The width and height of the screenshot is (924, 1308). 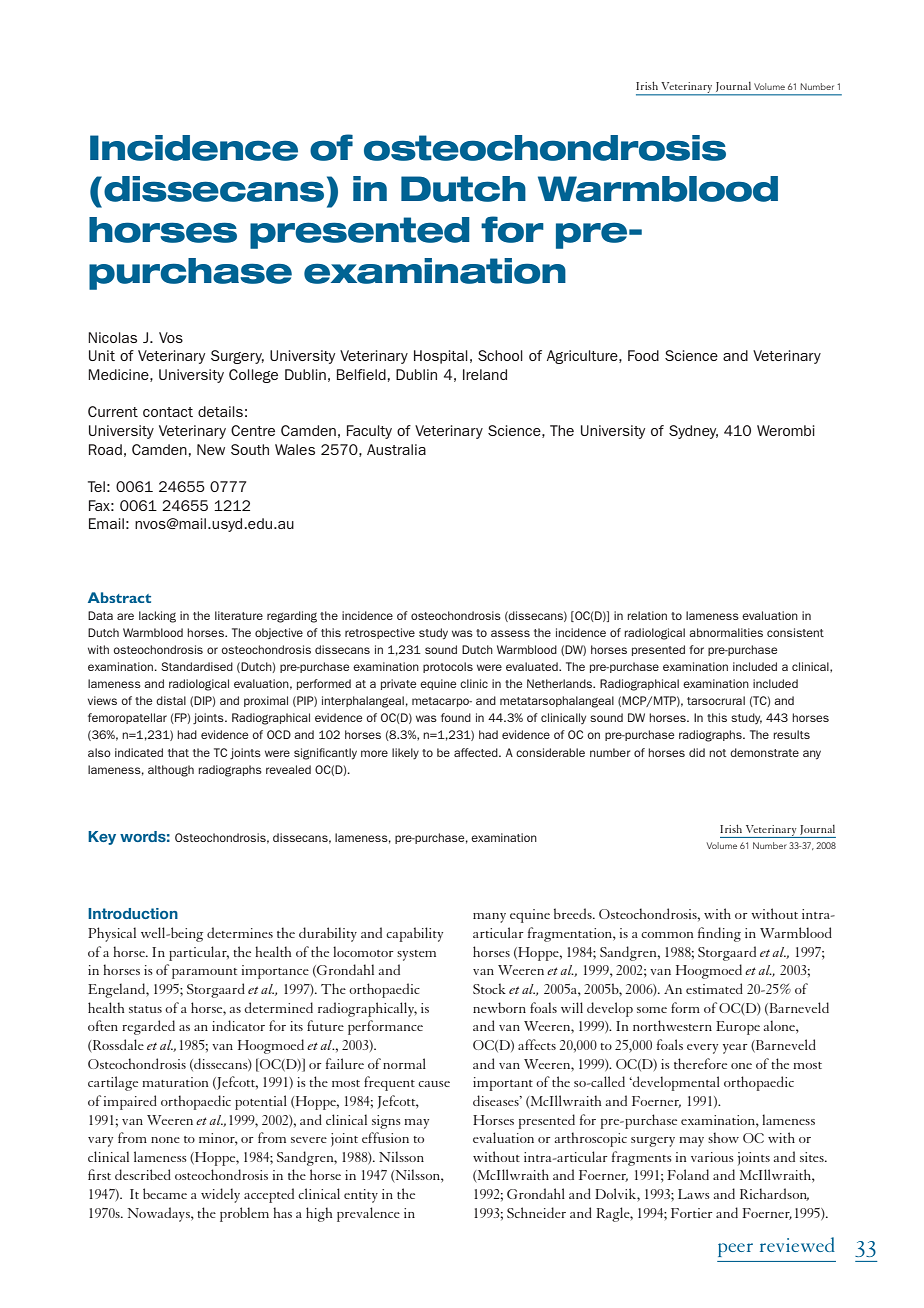 What do you see at coordinates (738, 1028) in the screenshot?
I see `Europe` at bounding box center [738, 1028].
